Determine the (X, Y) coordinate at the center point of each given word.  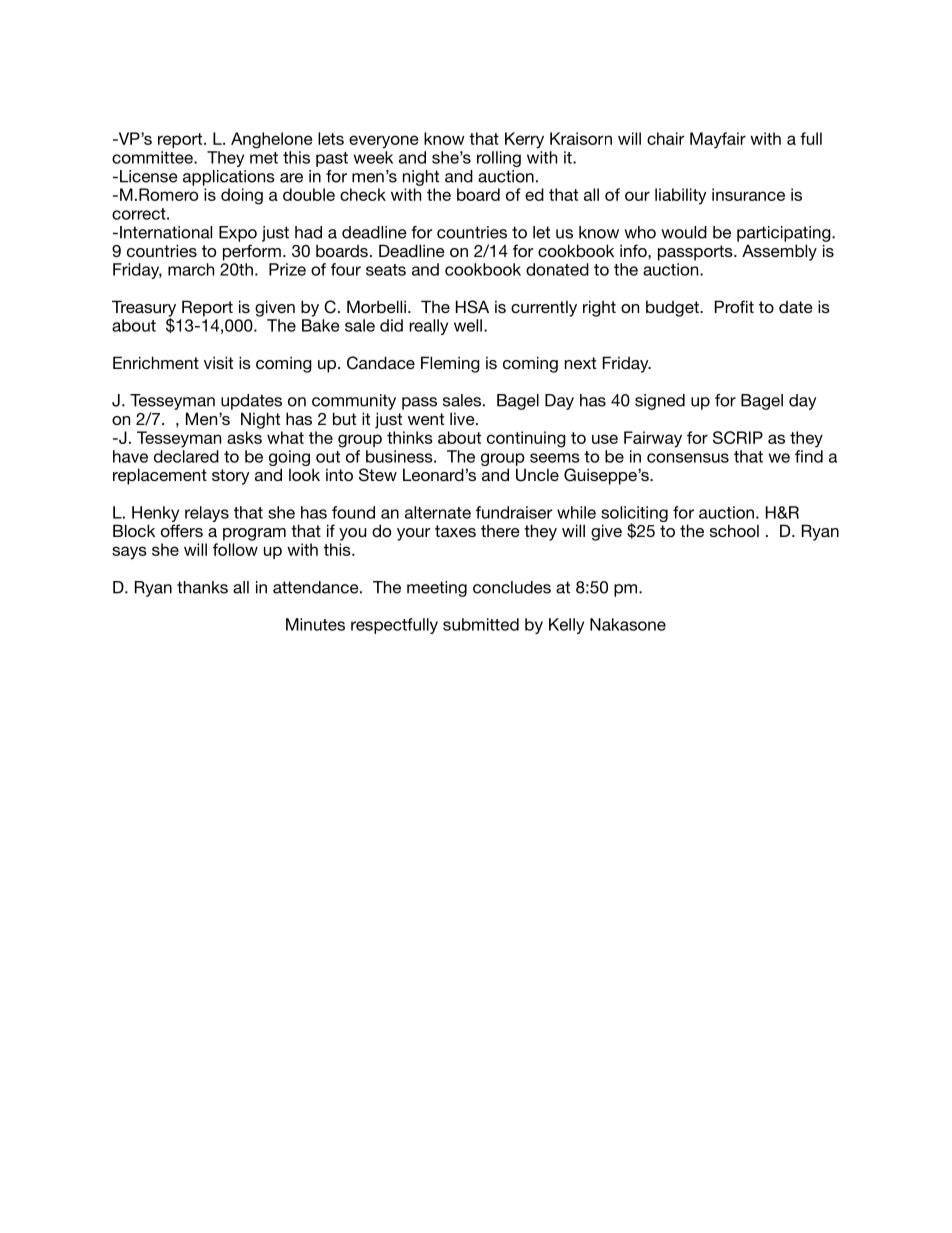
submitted (481, 624)
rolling (499, 159)
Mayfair (718, 140)
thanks (202, 587)
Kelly (566, 626)
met (264, 158)
